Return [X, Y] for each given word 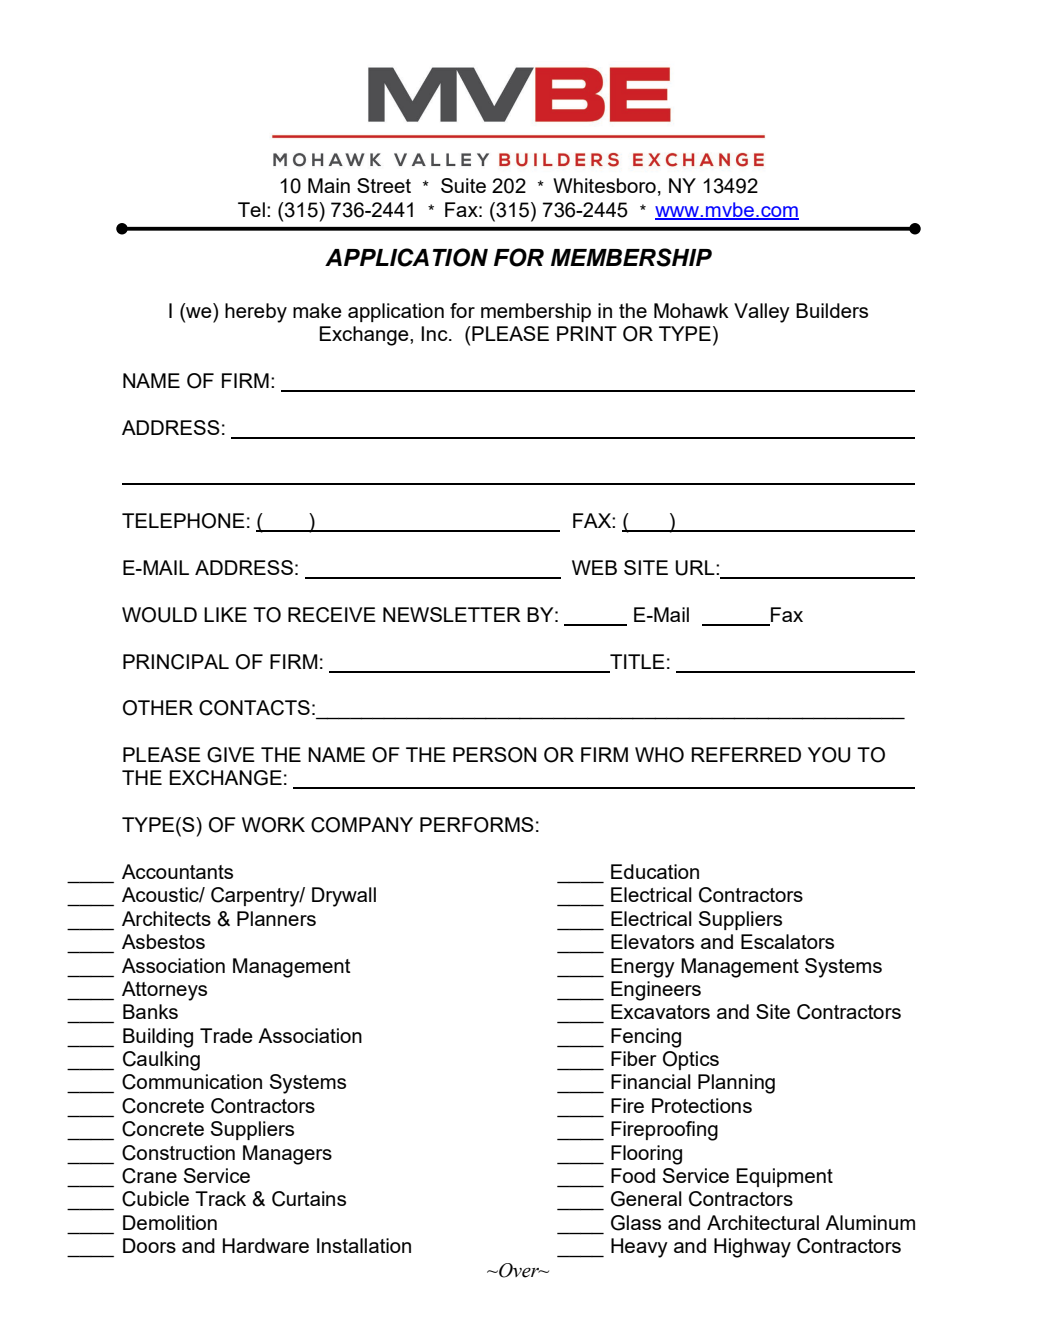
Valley [762, 313]
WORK [273, 825]
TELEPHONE [183, 521]
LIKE [225, 614]
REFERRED [746, 754]
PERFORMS [477, 825]
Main [329, 185]
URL [696, 568]
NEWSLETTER [452, 614]
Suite [463, 185]
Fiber [633, 1058]
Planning [736, 1084]
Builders [832, 310]
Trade [226, 1035]
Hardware [266, 1245]
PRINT [587, 333]
